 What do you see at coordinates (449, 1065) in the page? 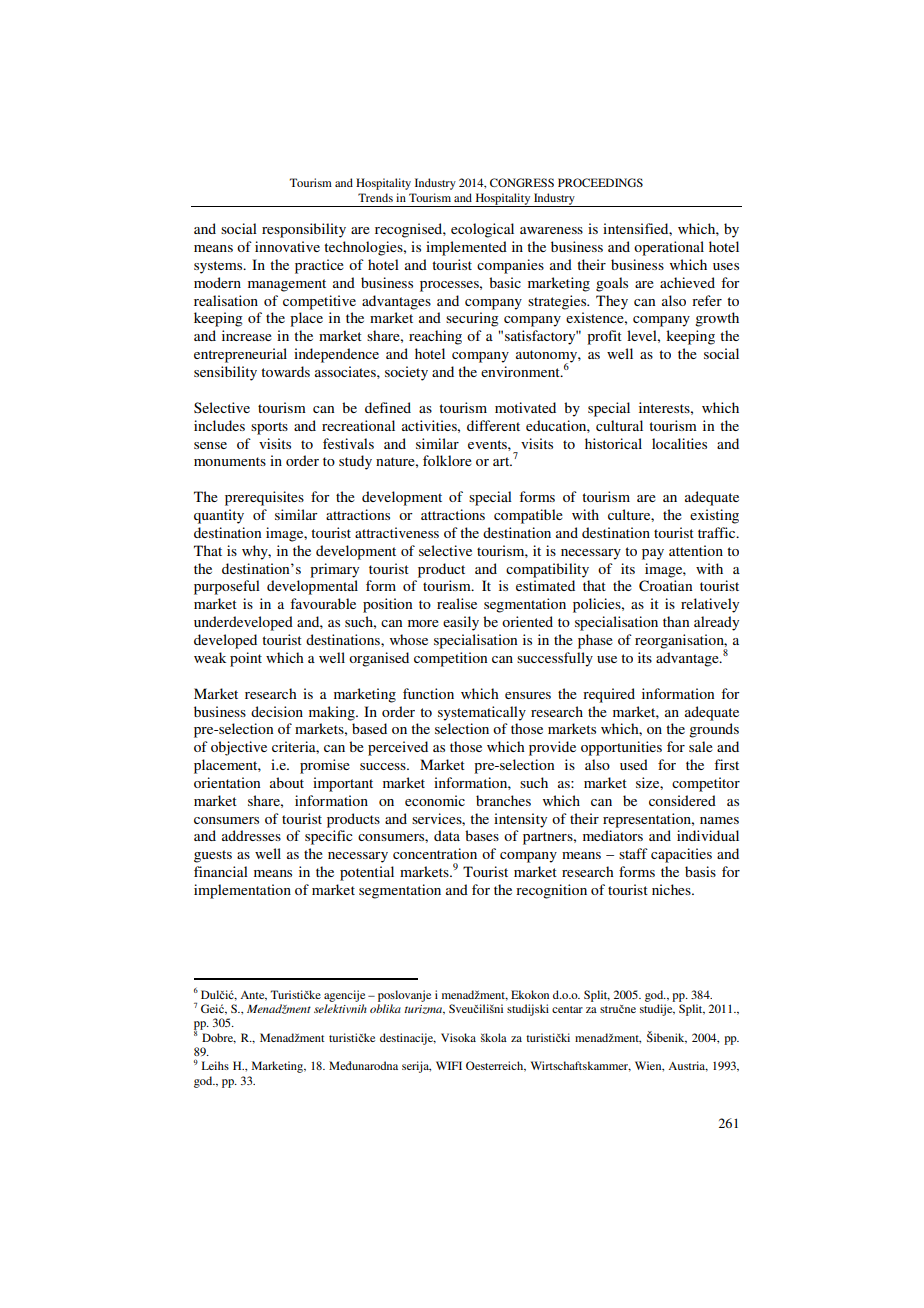
I see `WIFI` at bounding box center [449, 1065].
